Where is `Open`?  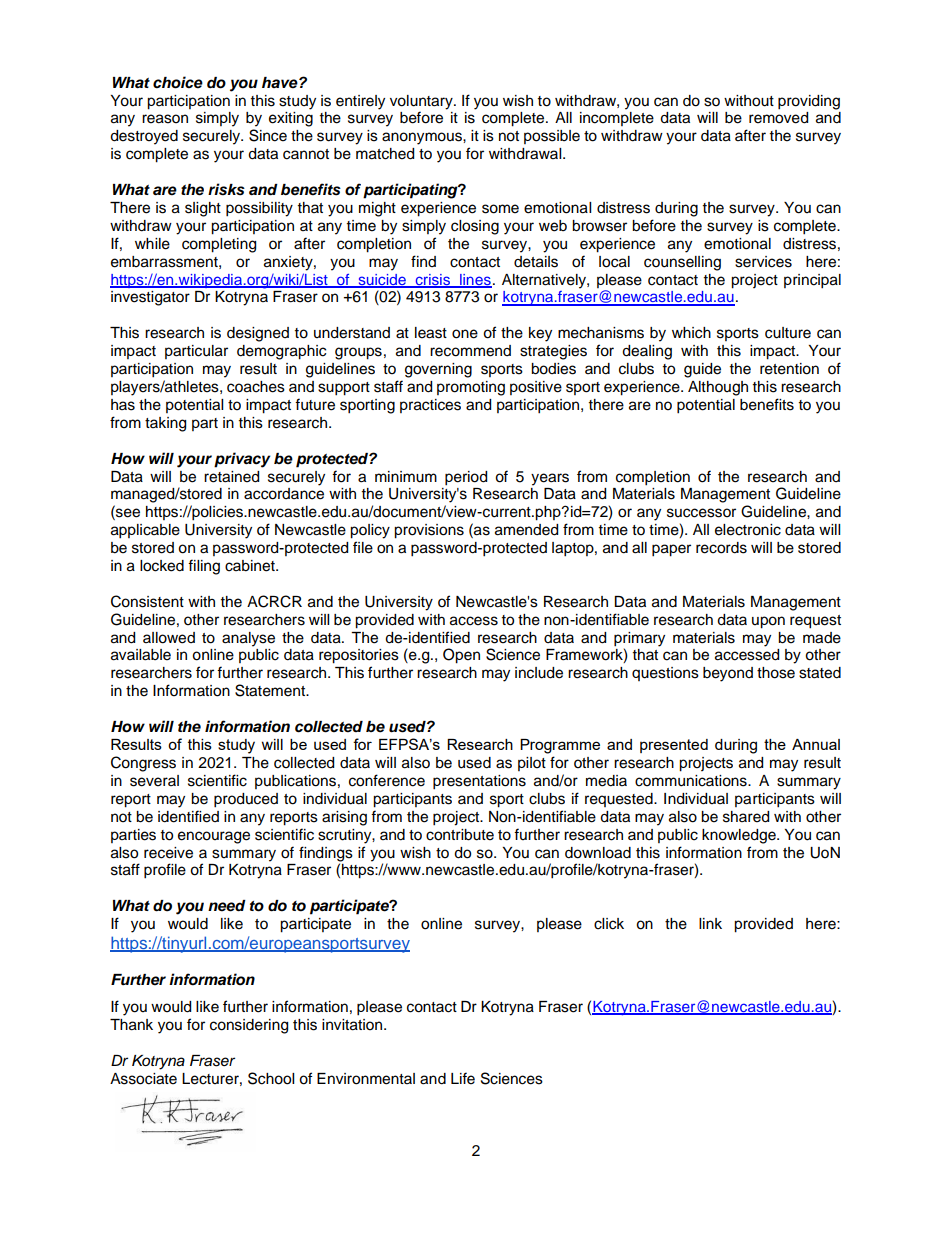 Open is located at coordinates (461, 656).
